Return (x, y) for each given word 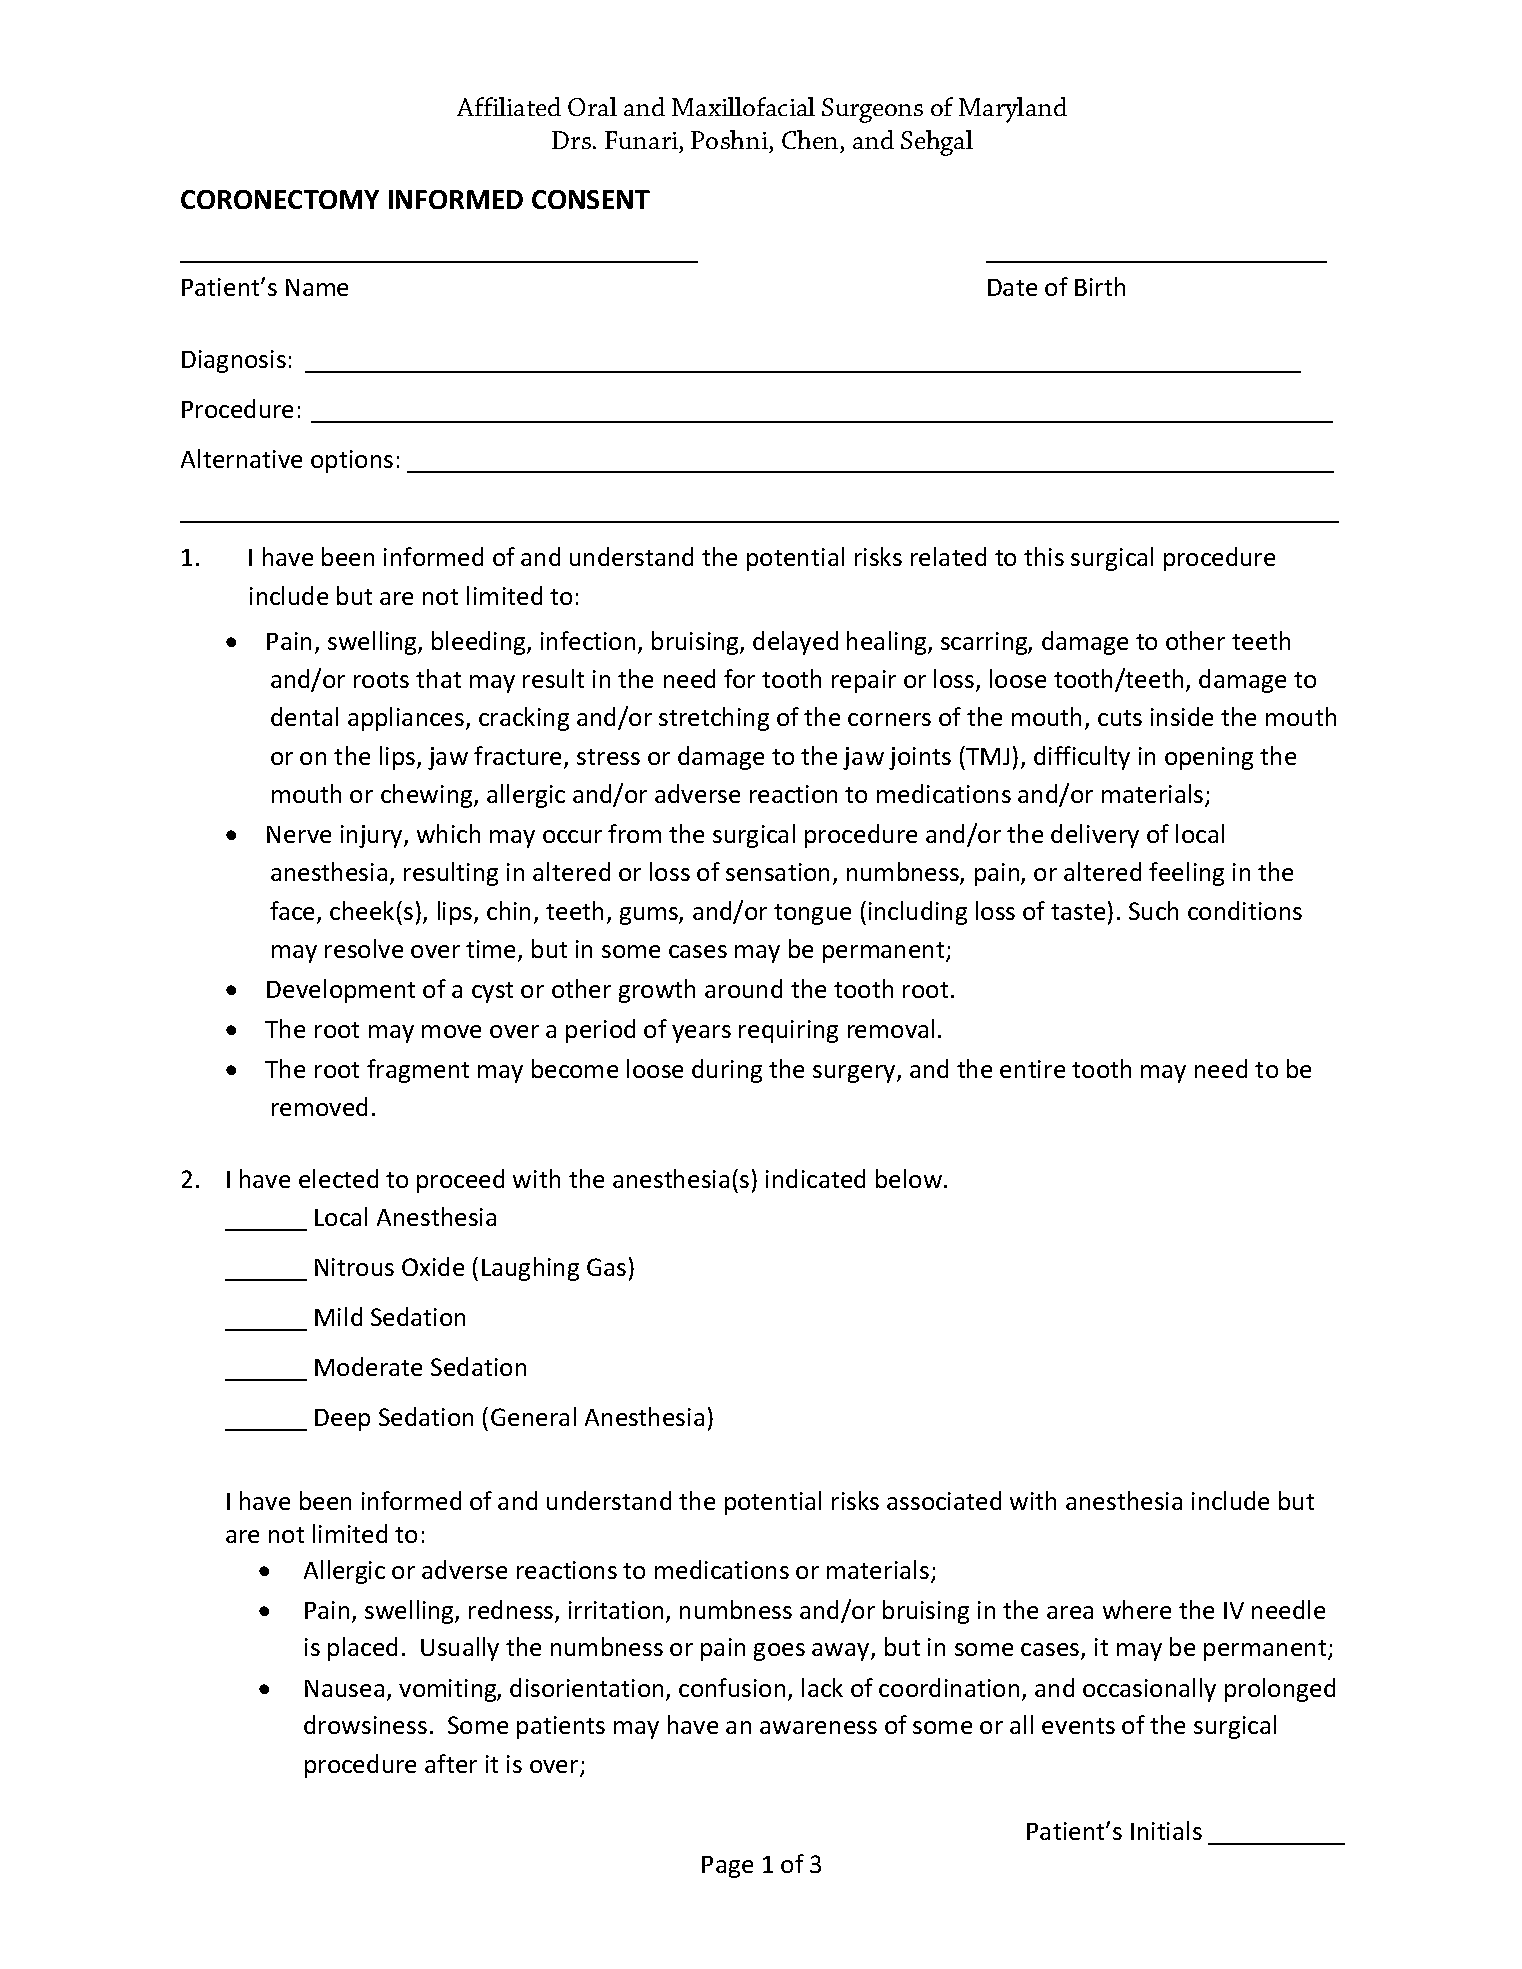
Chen (810, 139)
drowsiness (365, 1724)
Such (1153, 910)
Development (341, 991)
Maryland (1013, 110)
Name (317, 287)
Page (727, 1867)
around (743, 988)
